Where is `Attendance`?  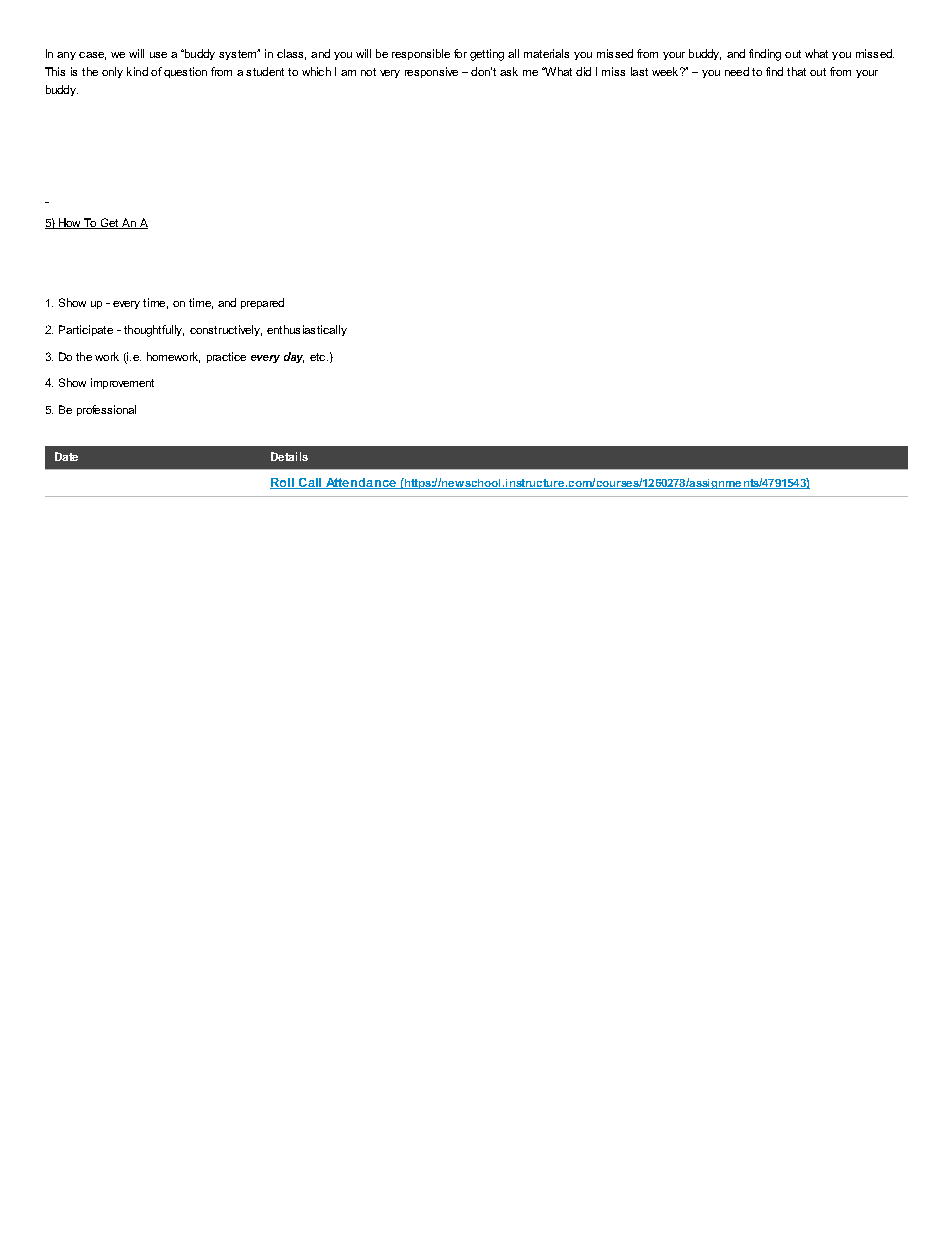
Attendance is located at coordinates (361, 483).
